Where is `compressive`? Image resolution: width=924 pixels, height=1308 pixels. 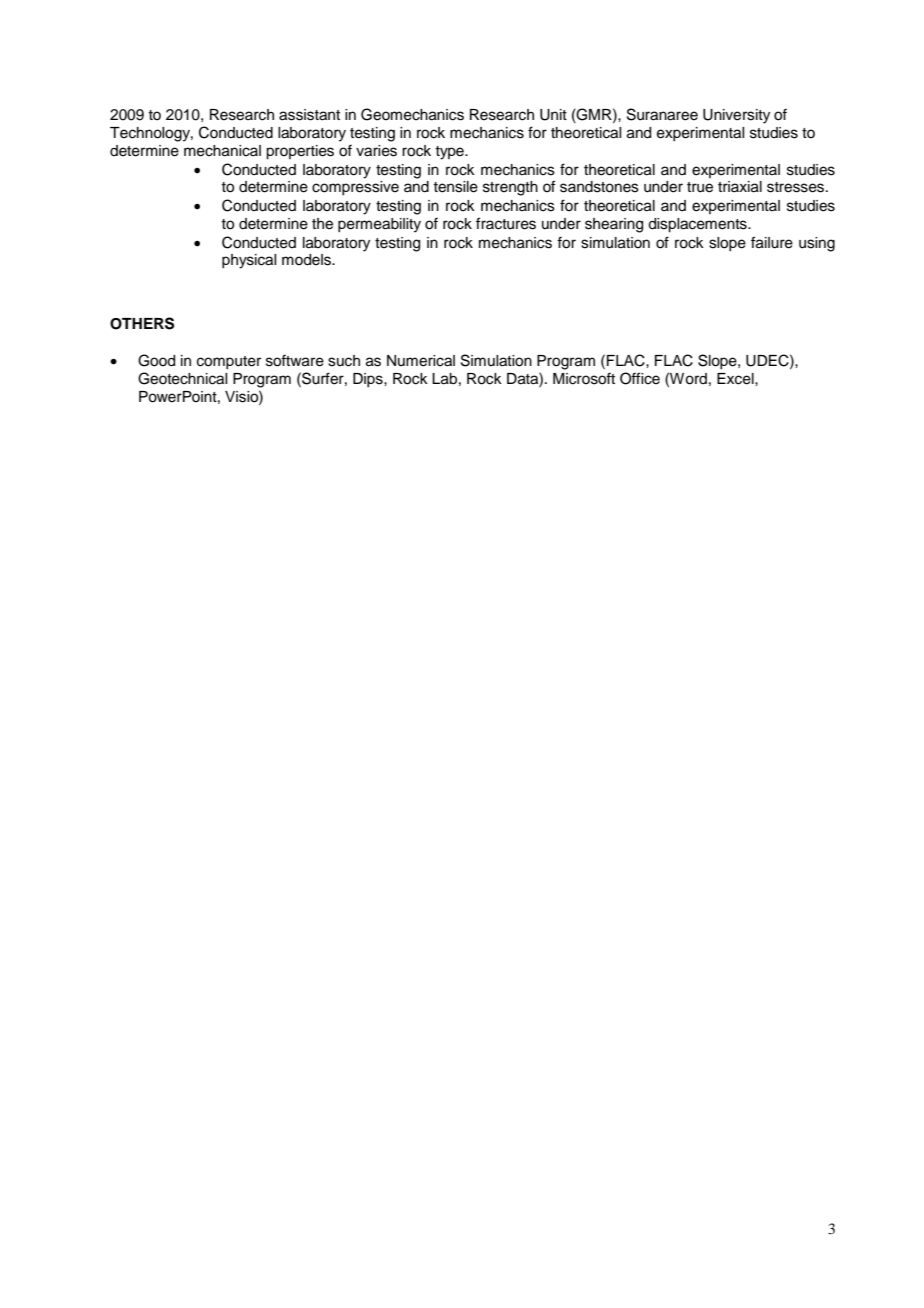
compressive is located at coordinates (355, 188).
